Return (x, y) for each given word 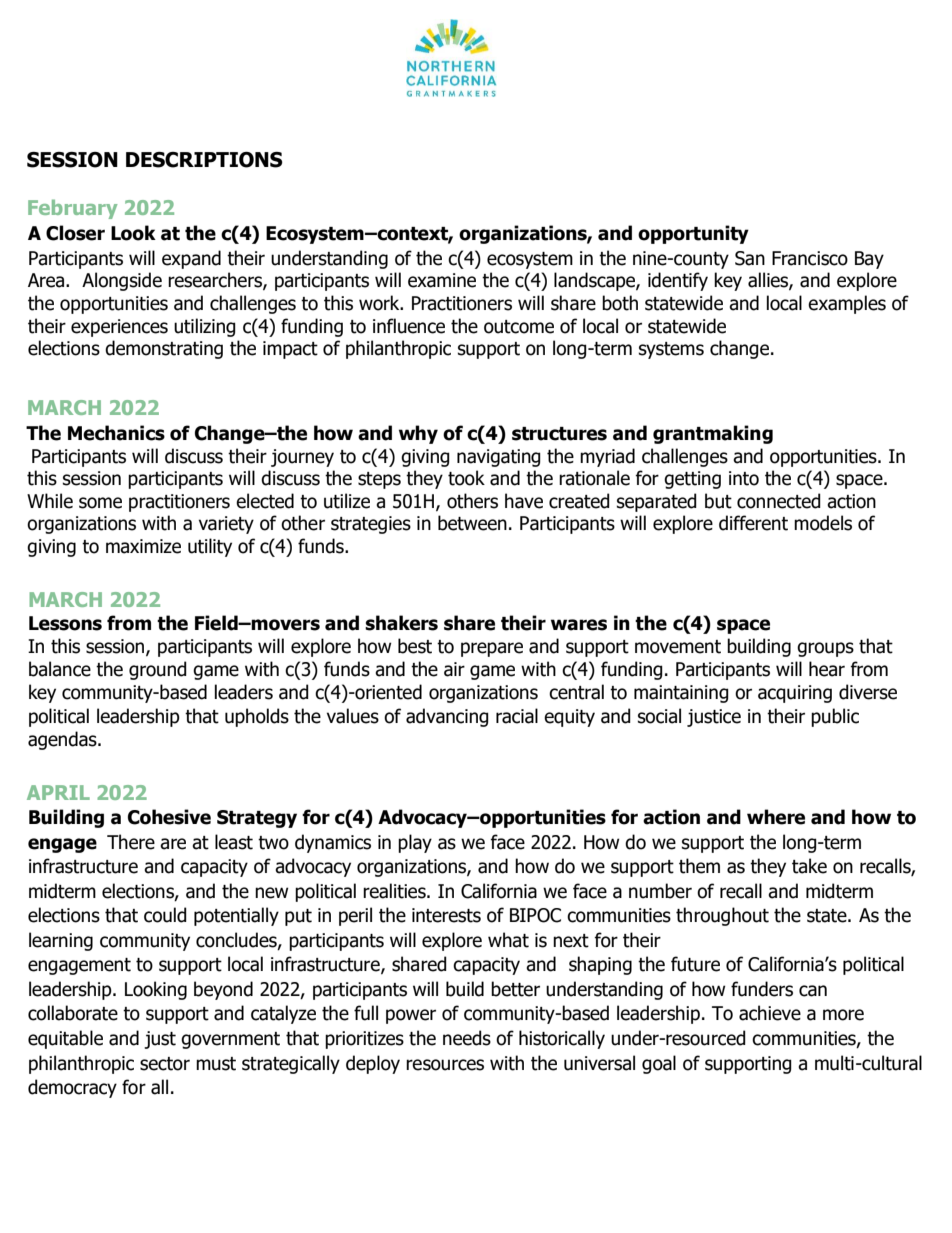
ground (158, 670)
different (753, 523)
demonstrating (164, 349)
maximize (143, 546)
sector (165, 1064)
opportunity (693, 234)
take (809, 866)
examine (442, 280)
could (165, 915)
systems (671, 350)
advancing (447, 717)
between (472, 523)
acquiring (795, 694)
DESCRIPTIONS (204, 160)
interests (446, 915)
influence (409, 326)
